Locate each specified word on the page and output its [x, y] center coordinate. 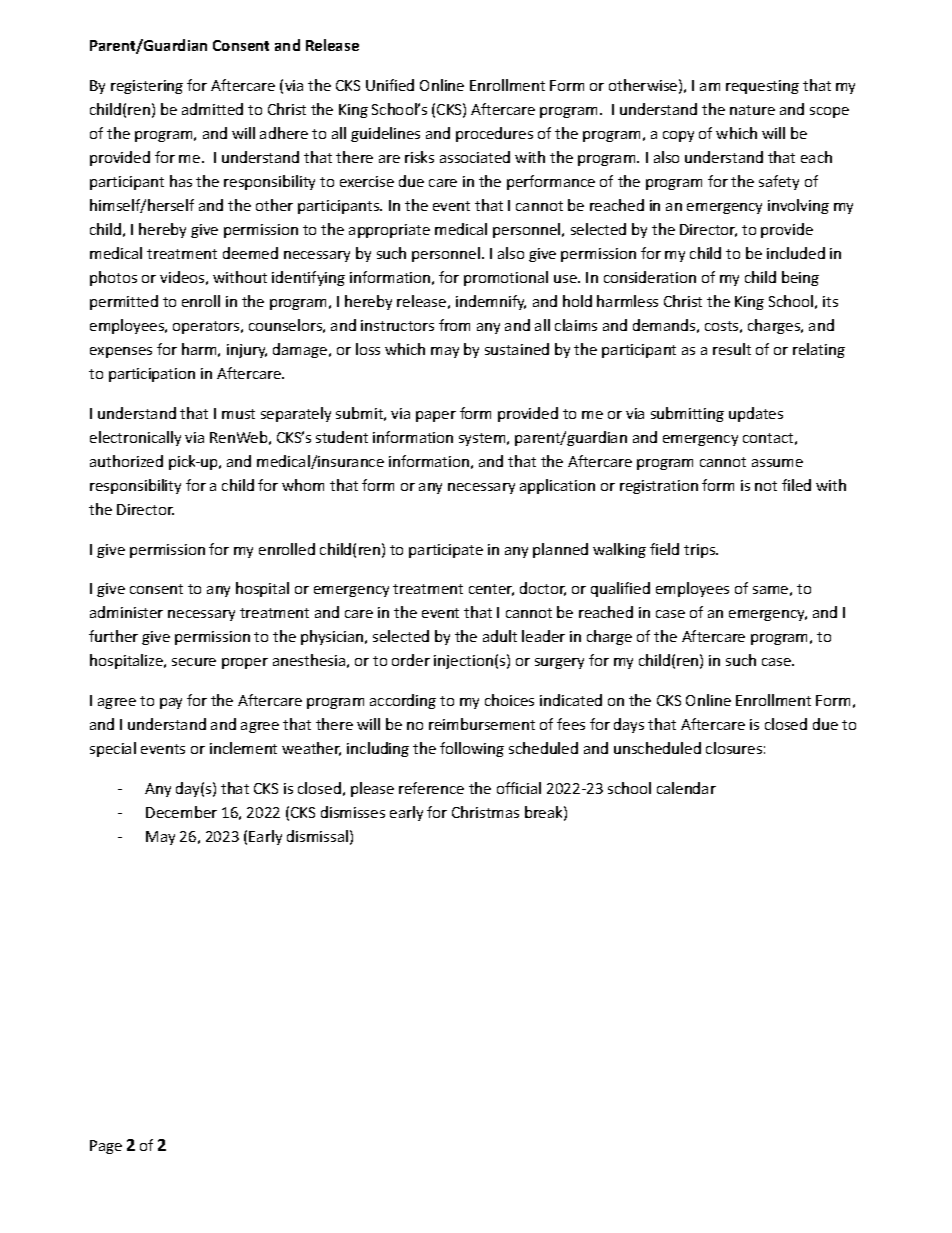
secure [194, 662]
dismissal [317, 836]
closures [734, 748]
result [732, 349]
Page [106, 1147]
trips [701, 551]
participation [152, 375]
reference [431, 788]
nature [752, 110]
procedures [494, 134]
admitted [212, 109]
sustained [517, 349]
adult [500, 636]
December [181, 812]
